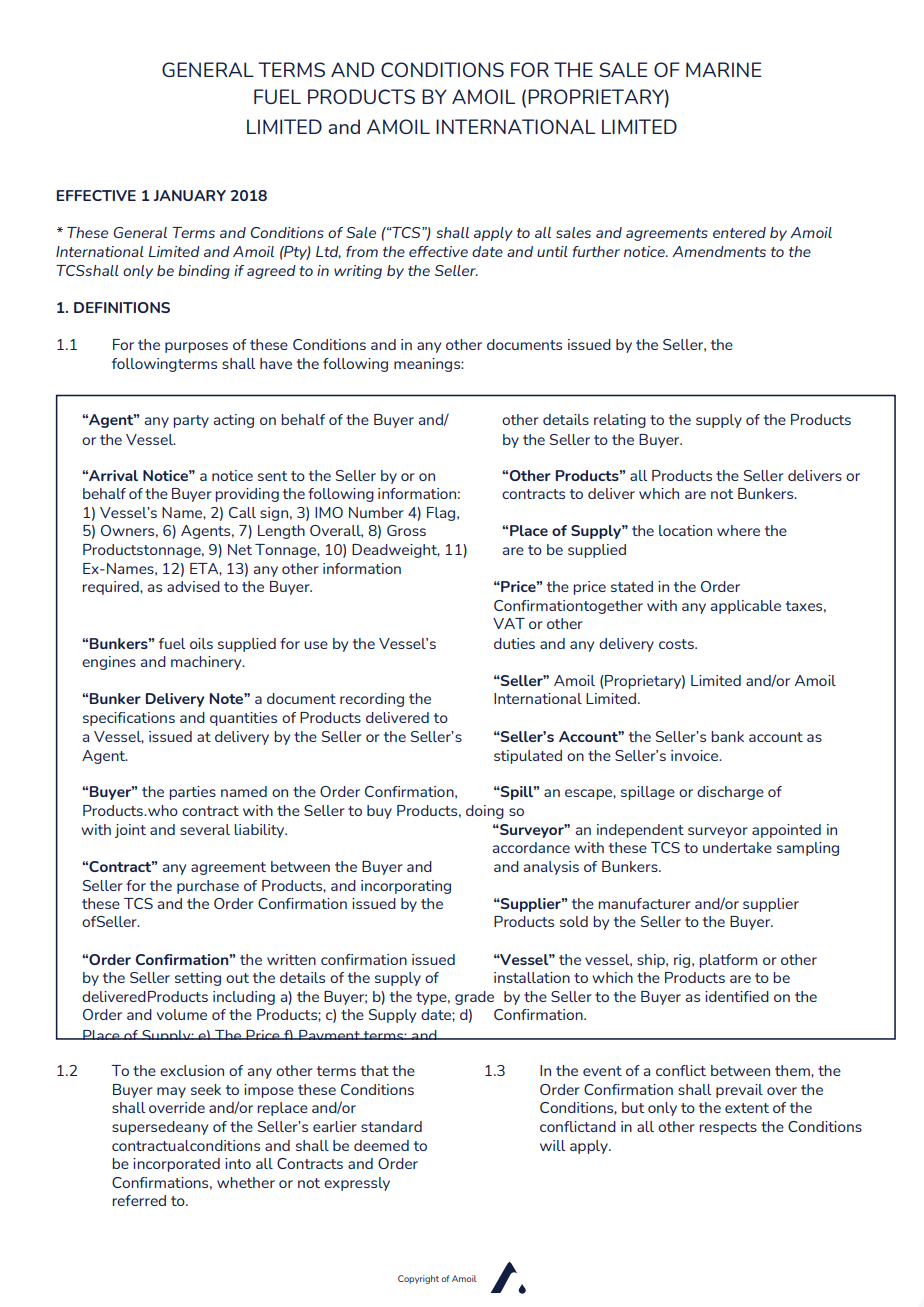 This image has width=924, height=1307. I want to click on machinery, so click(207, 663).
